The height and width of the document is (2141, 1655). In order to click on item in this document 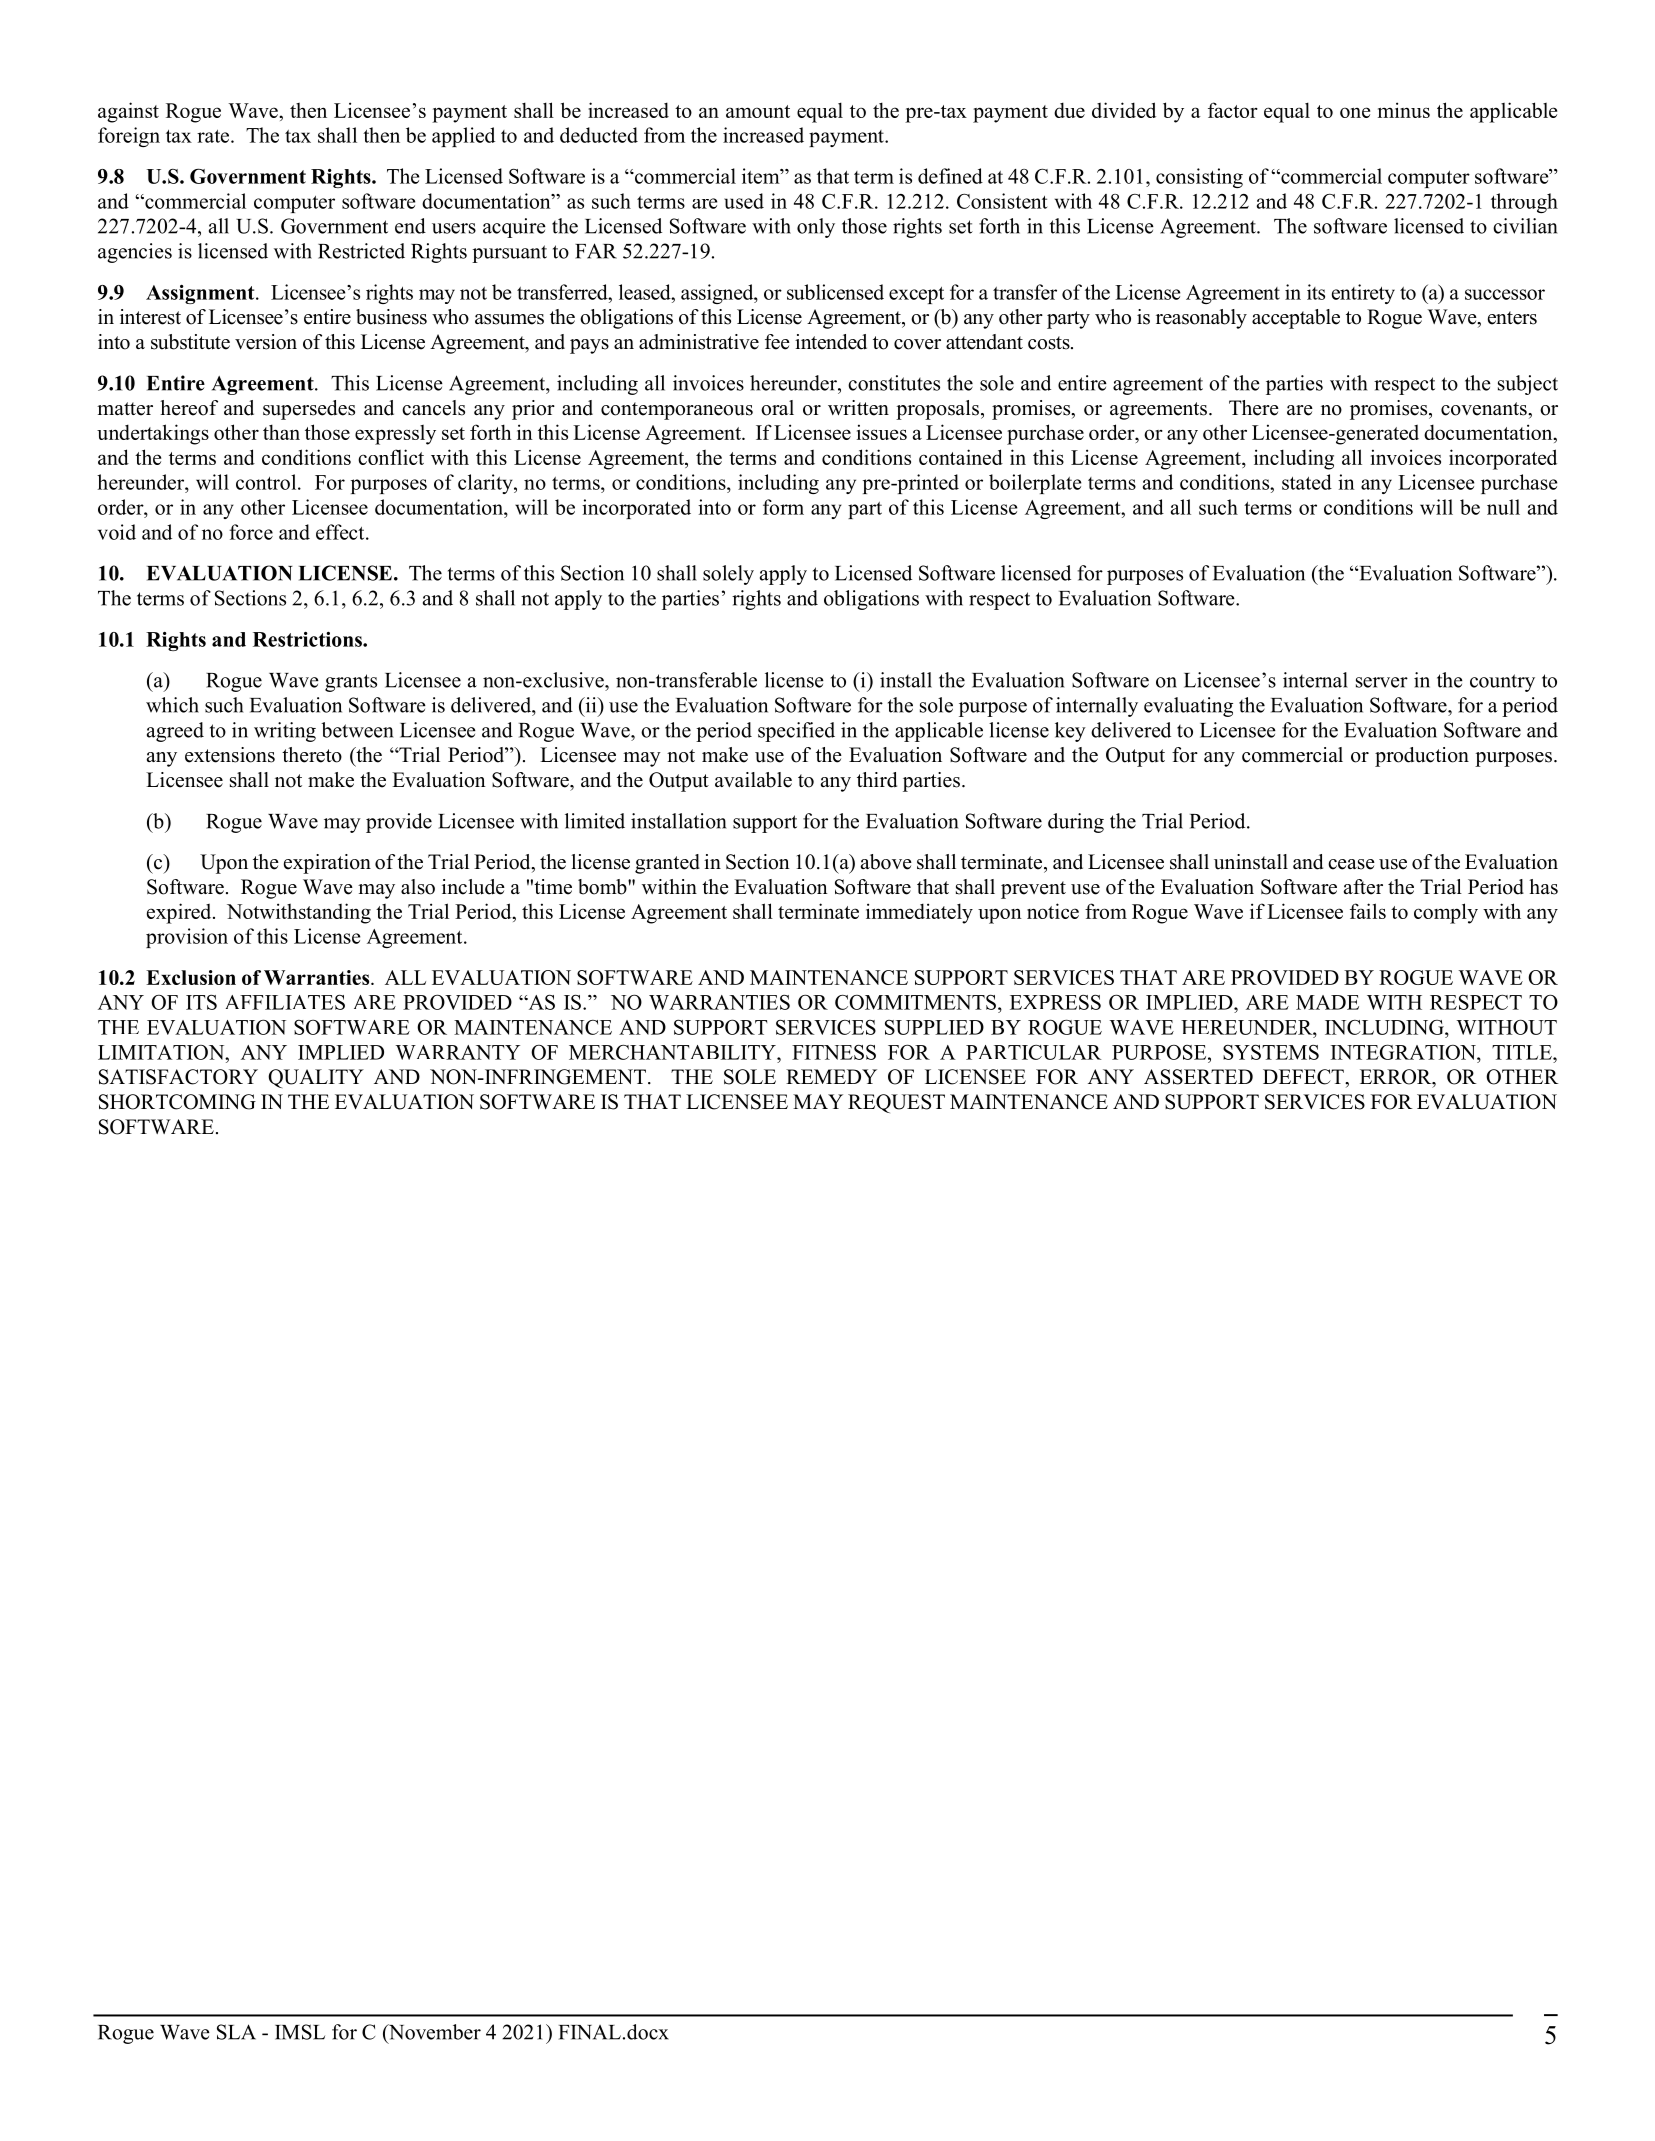, I will do `click(762, 176)`.
